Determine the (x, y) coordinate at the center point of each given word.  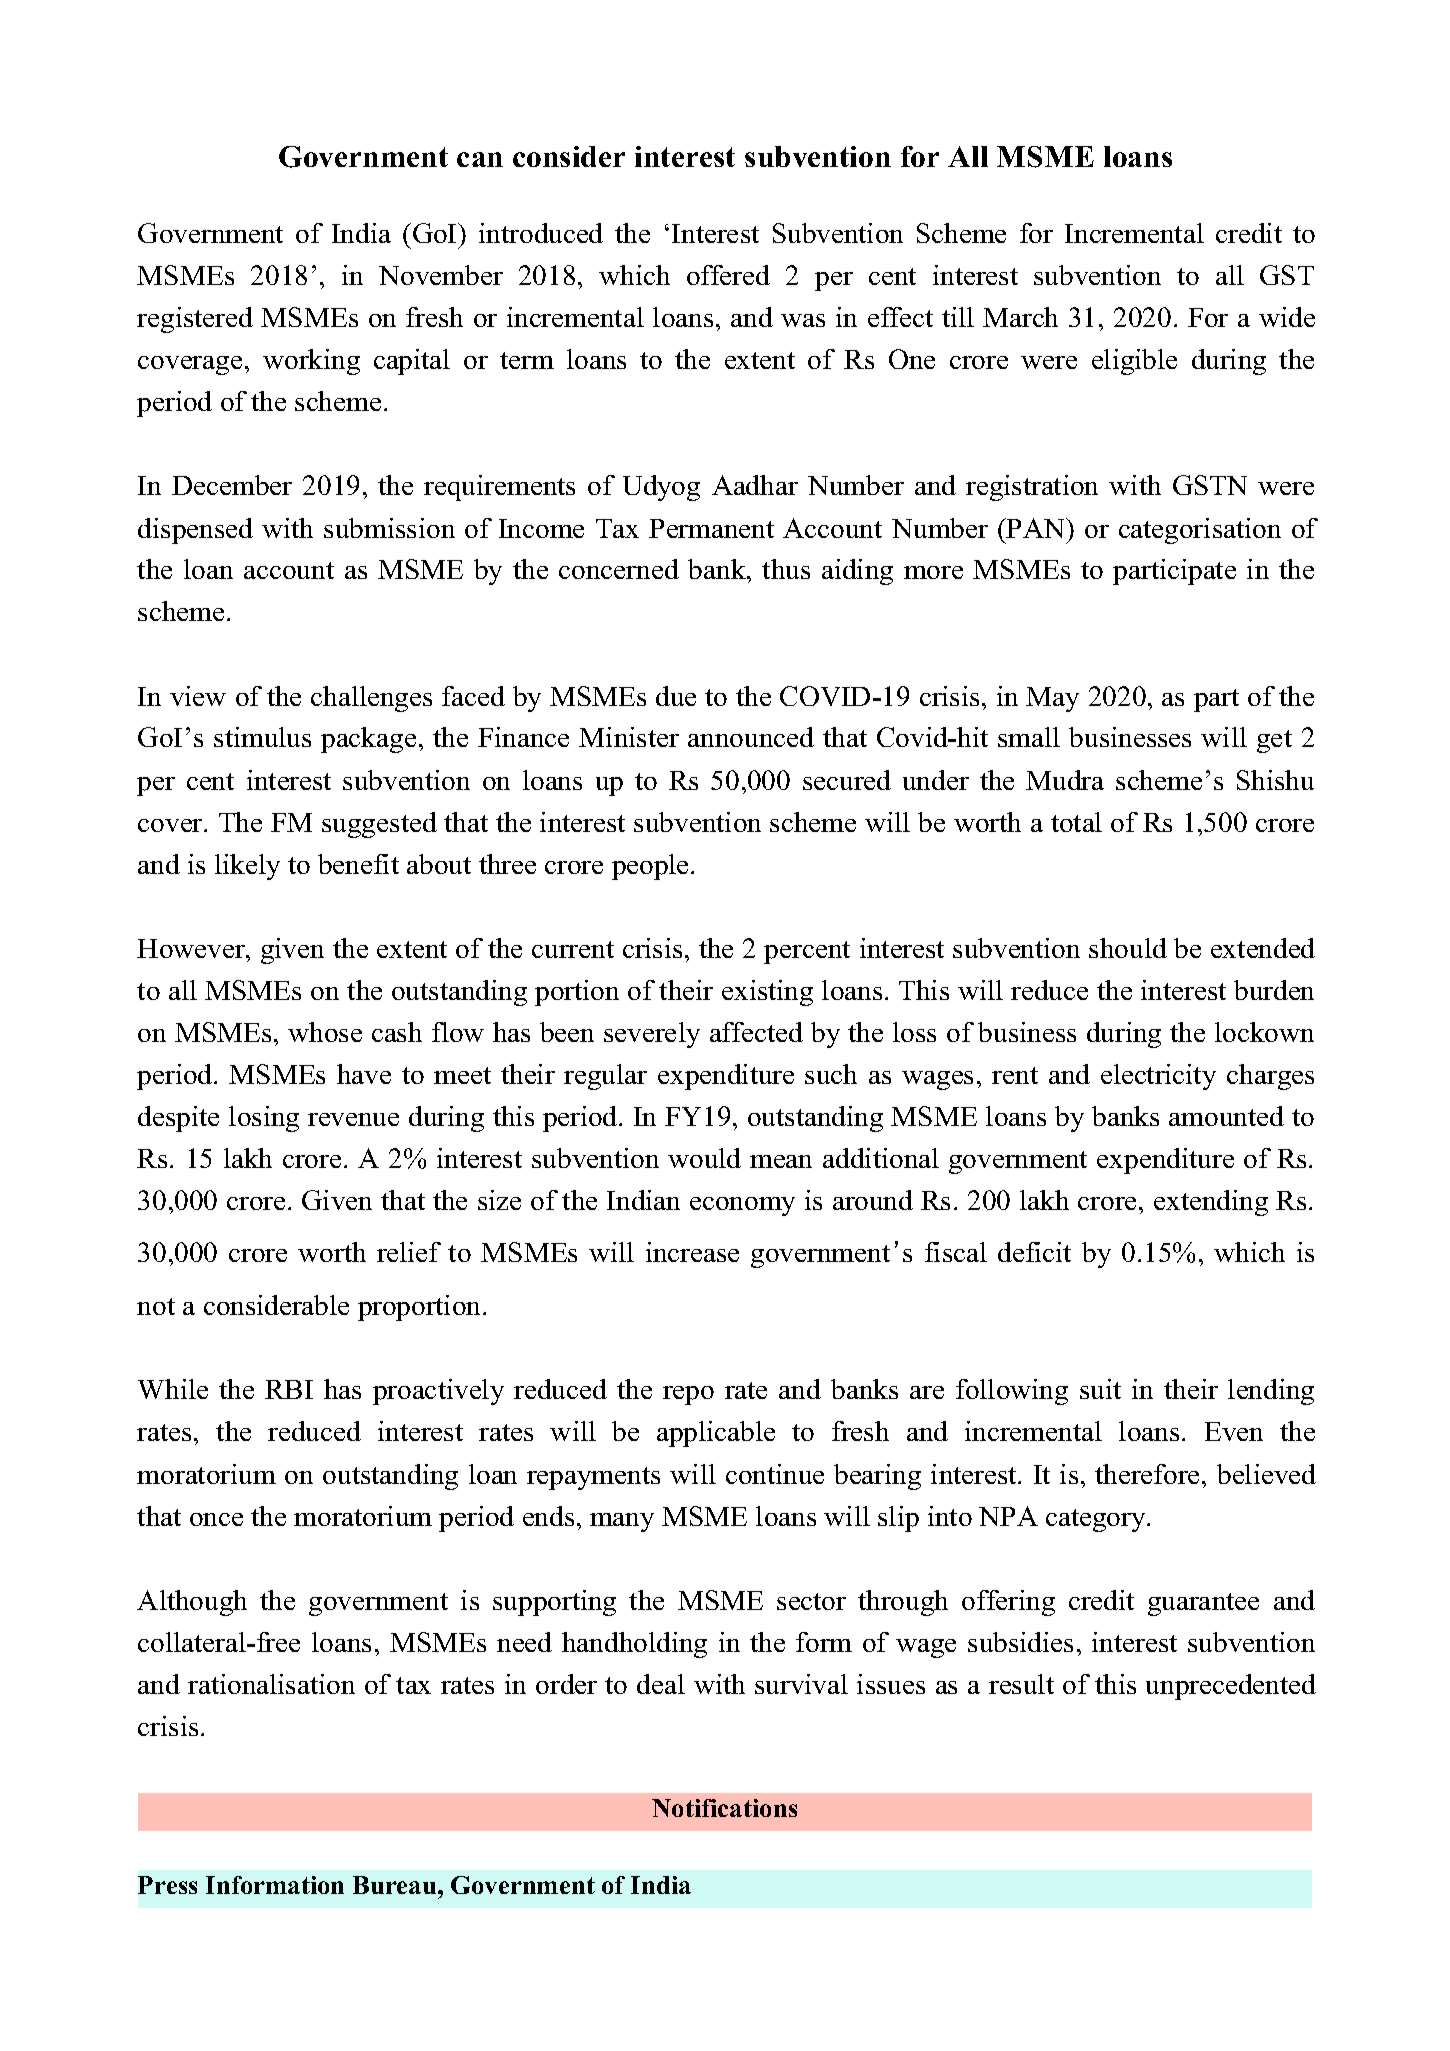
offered (728, 275)
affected (756, 1032)
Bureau (396, 1885)
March (1020, 317)
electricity (1158, 1077)
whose (325, 1032)
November (441, 275)
